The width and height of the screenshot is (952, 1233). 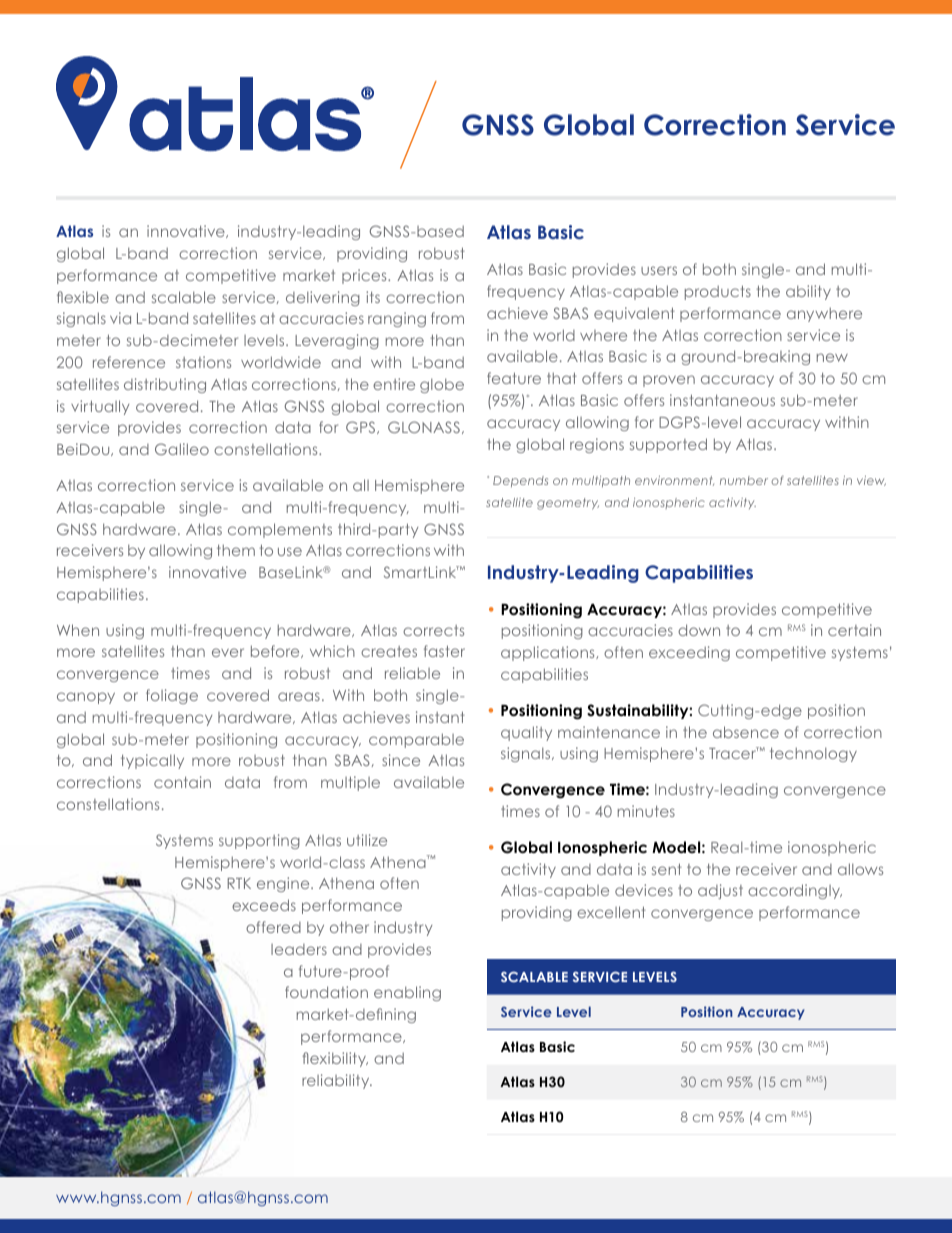 What do you see at coordinates (299, 949) in the screenshot?
I see `leaders` at bounding box center [299, 949].
